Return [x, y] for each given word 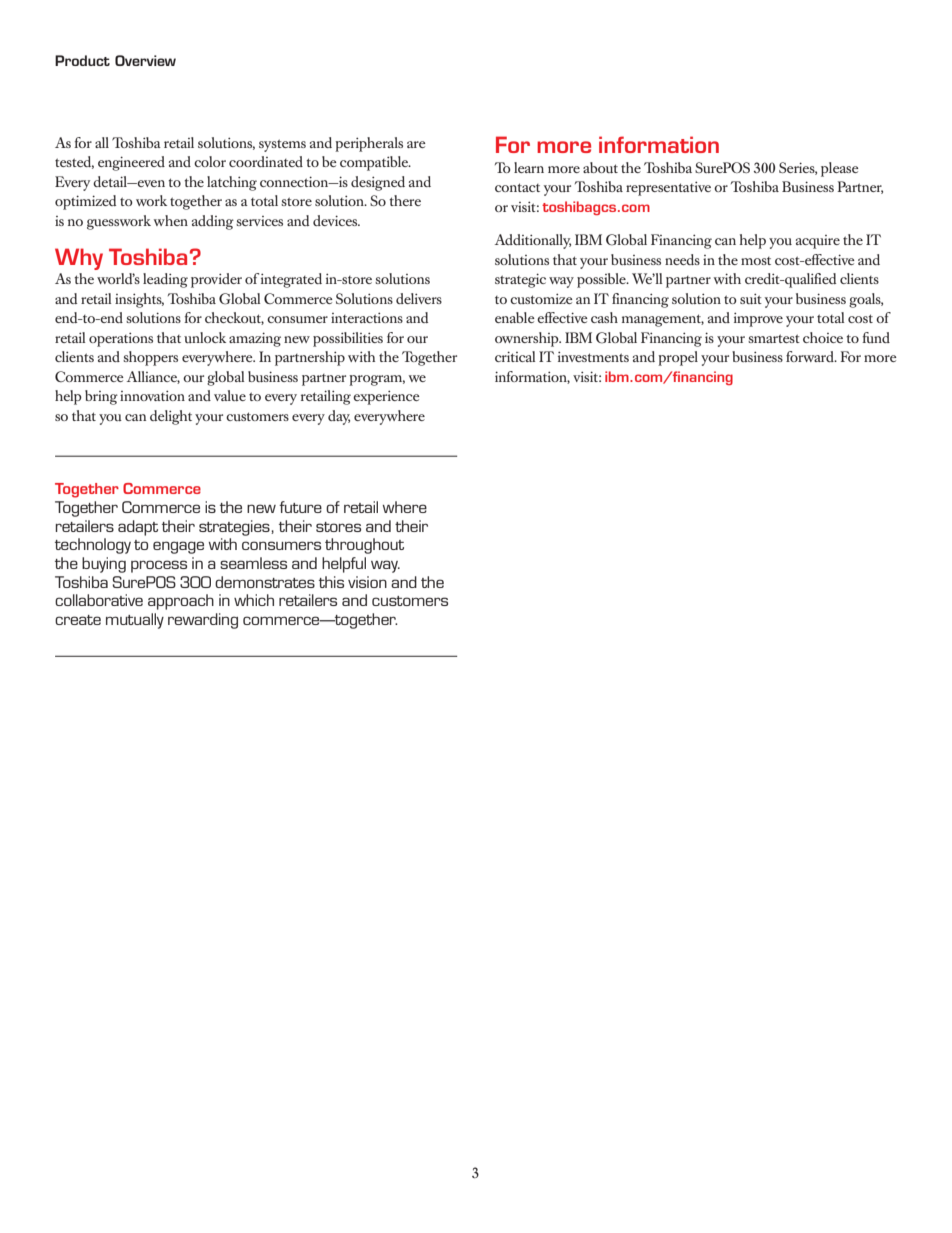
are [416, 144]
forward [811, 356]
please [840, 169]
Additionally [533, 241]
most [756, 261]
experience [386, 397]
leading [165, 280]
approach [181, 602]
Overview [145, 60]
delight [171, 417]
